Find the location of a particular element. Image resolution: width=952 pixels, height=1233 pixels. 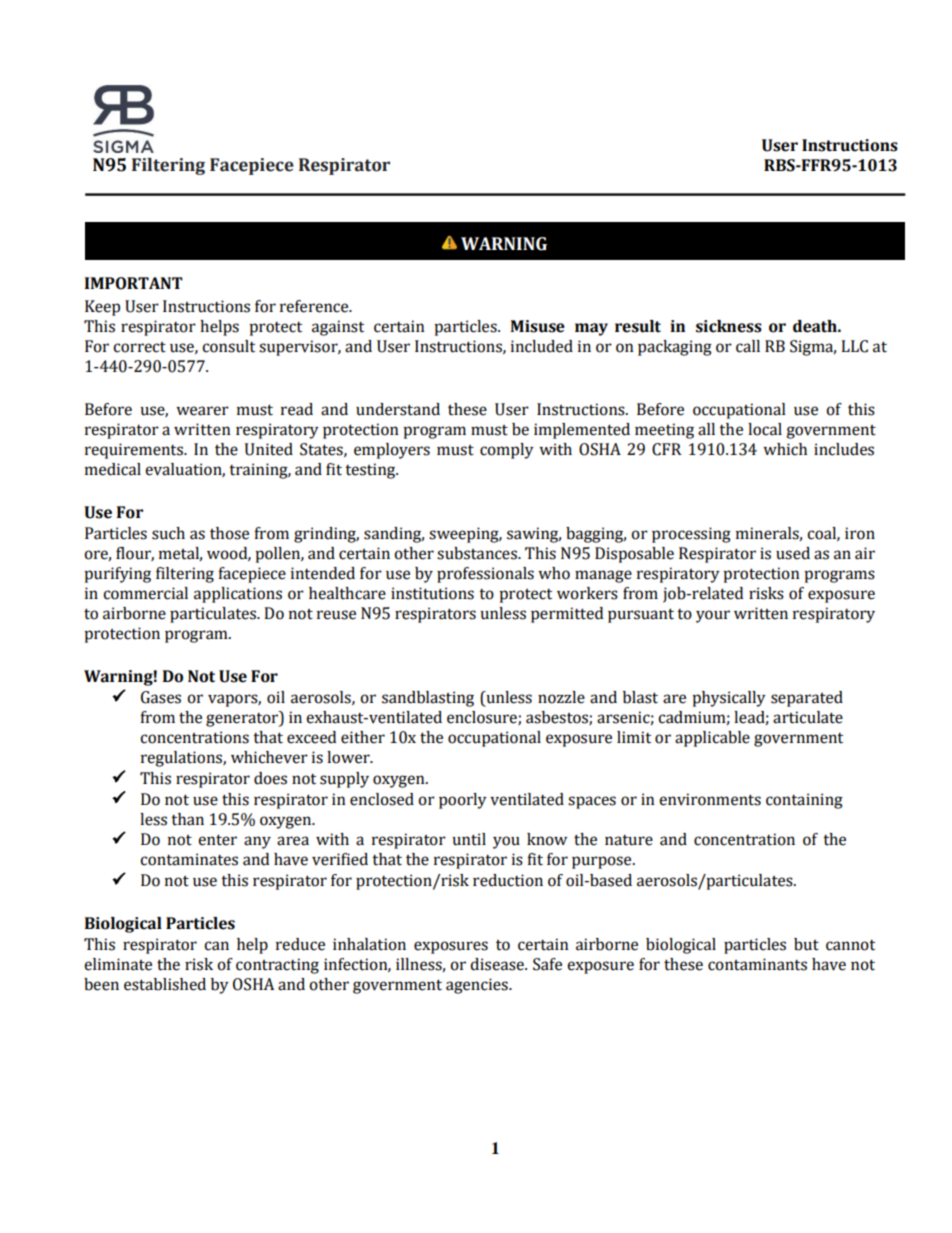

Gases is located at coordinates (161, 697).
